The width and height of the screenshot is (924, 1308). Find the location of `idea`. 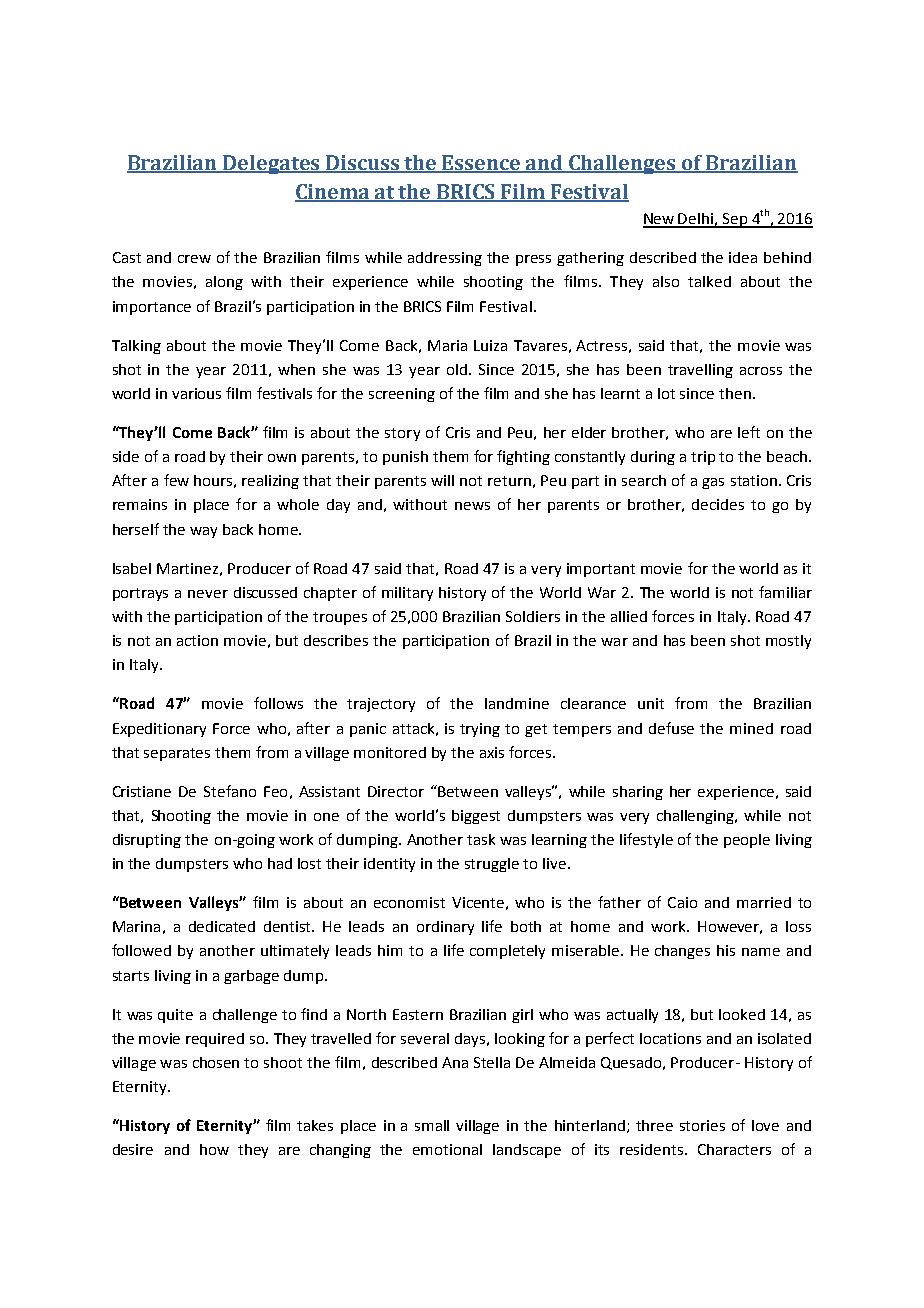

idea is located at coordinates (743, 257).
